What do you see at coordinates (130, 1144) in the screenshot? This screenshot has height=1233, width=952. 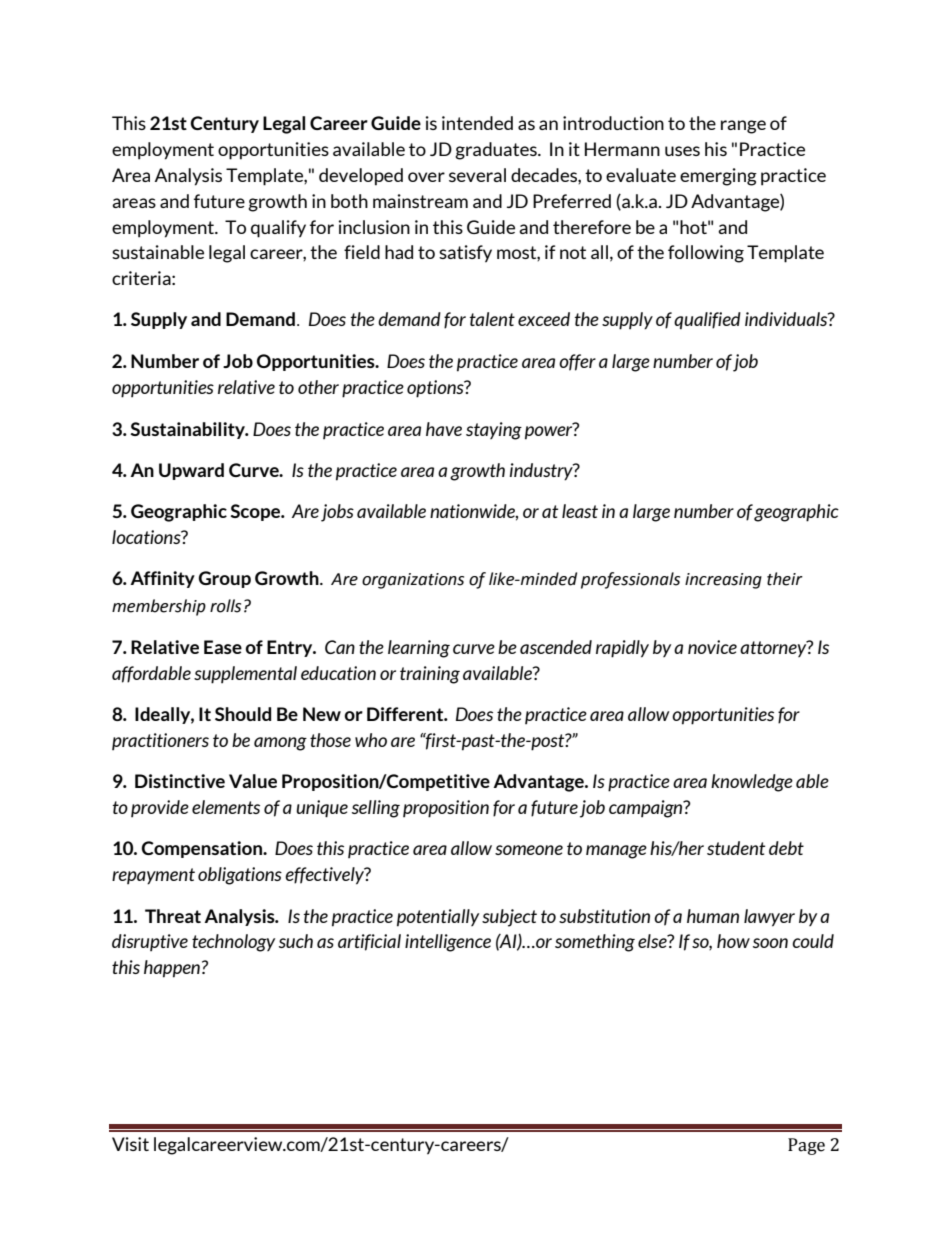 I see `Visit` at bounding box center [130, 1144].
